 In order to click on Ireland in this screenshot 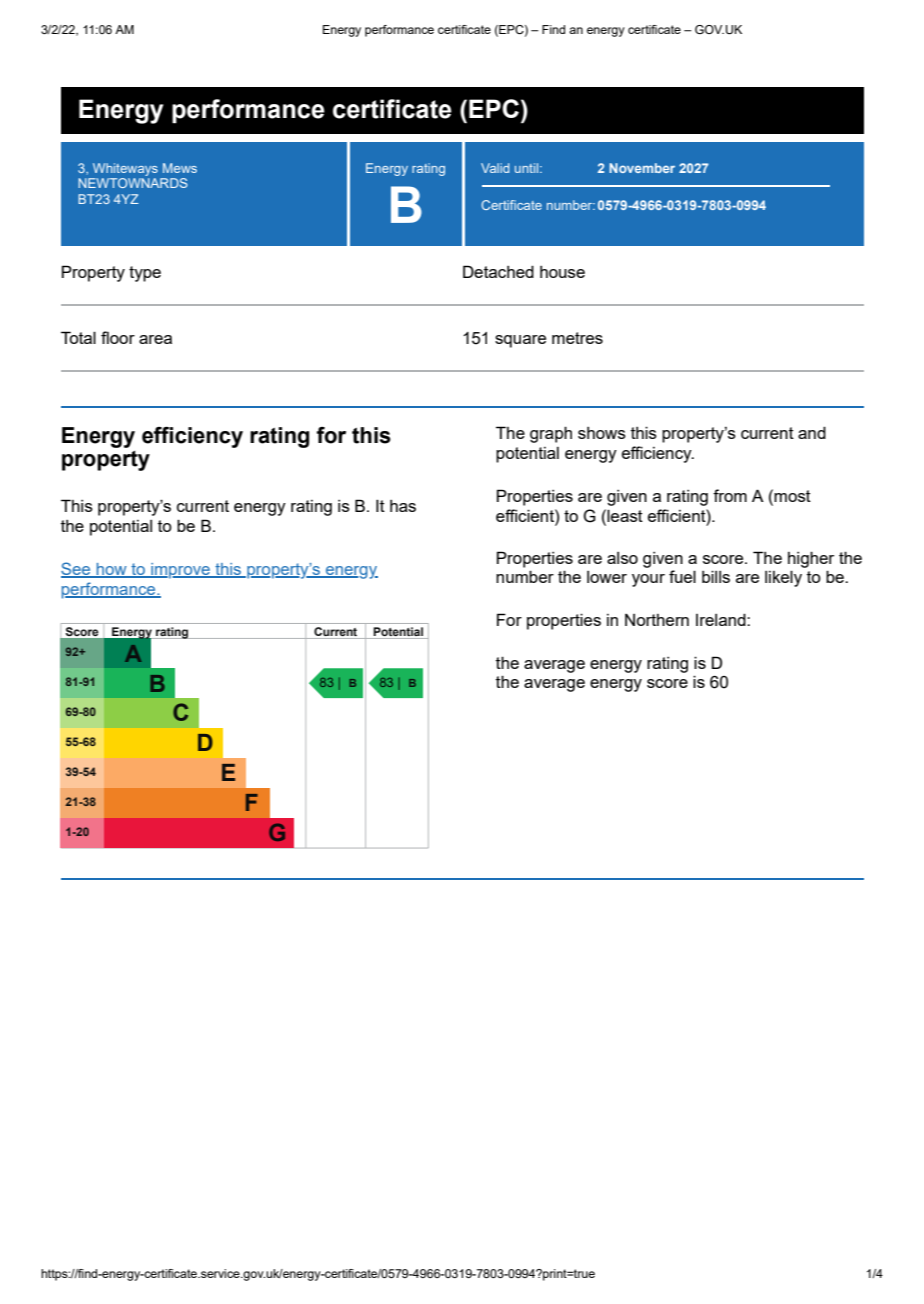, I will do `click(722, 619)`.
